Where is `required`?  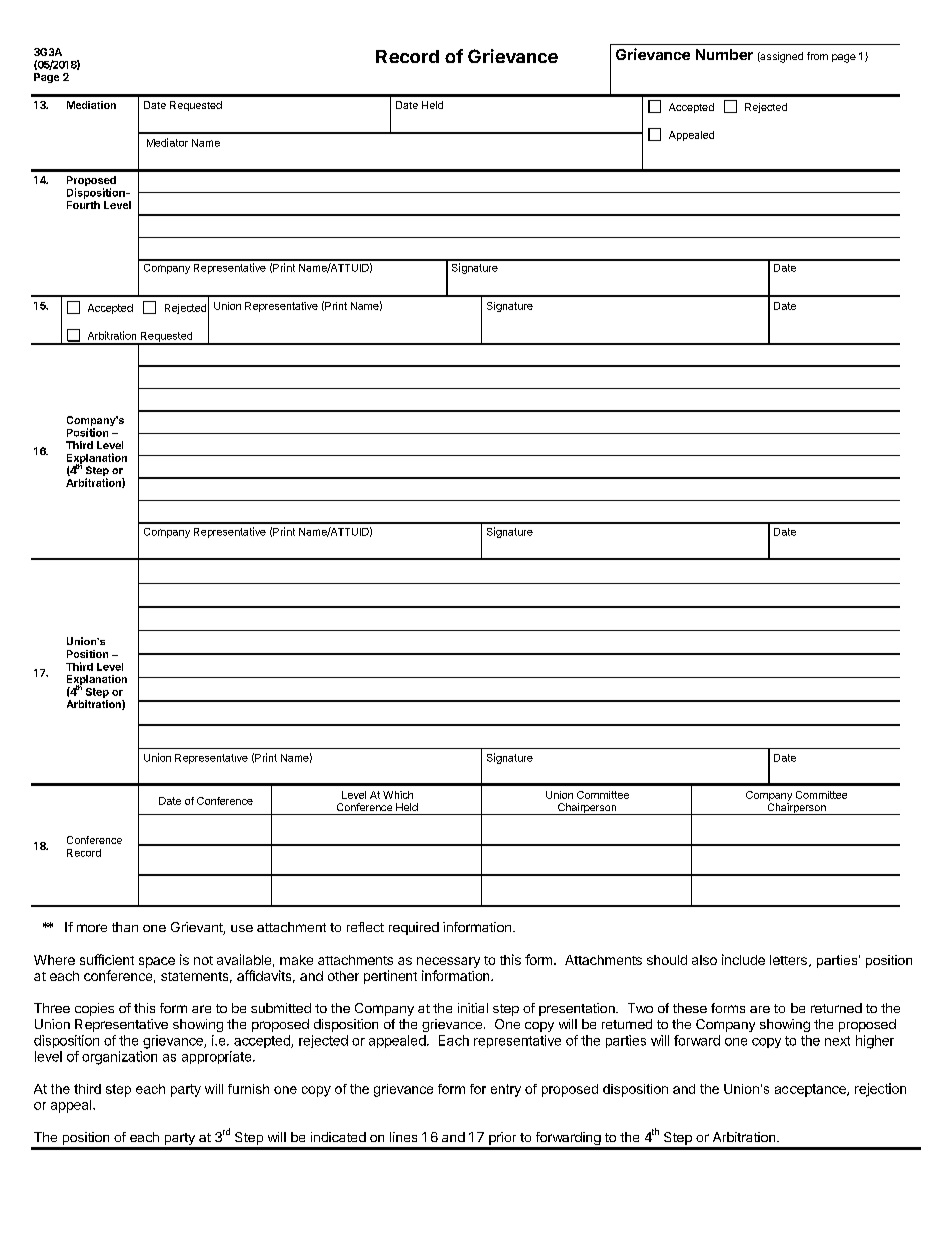
required is located at coordinates (414, 928).
